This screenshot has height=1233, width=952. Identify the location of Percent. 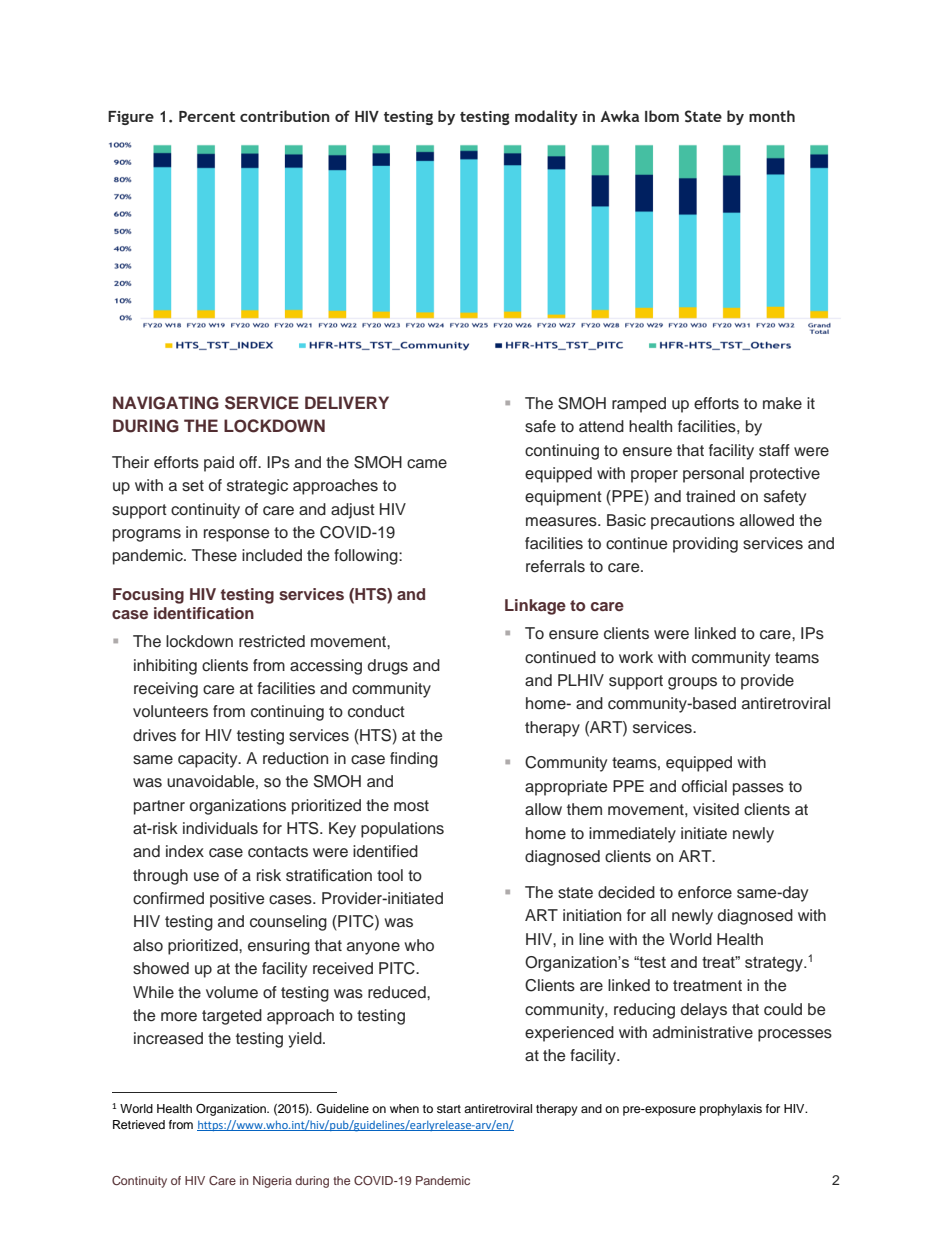
(207, 116).
